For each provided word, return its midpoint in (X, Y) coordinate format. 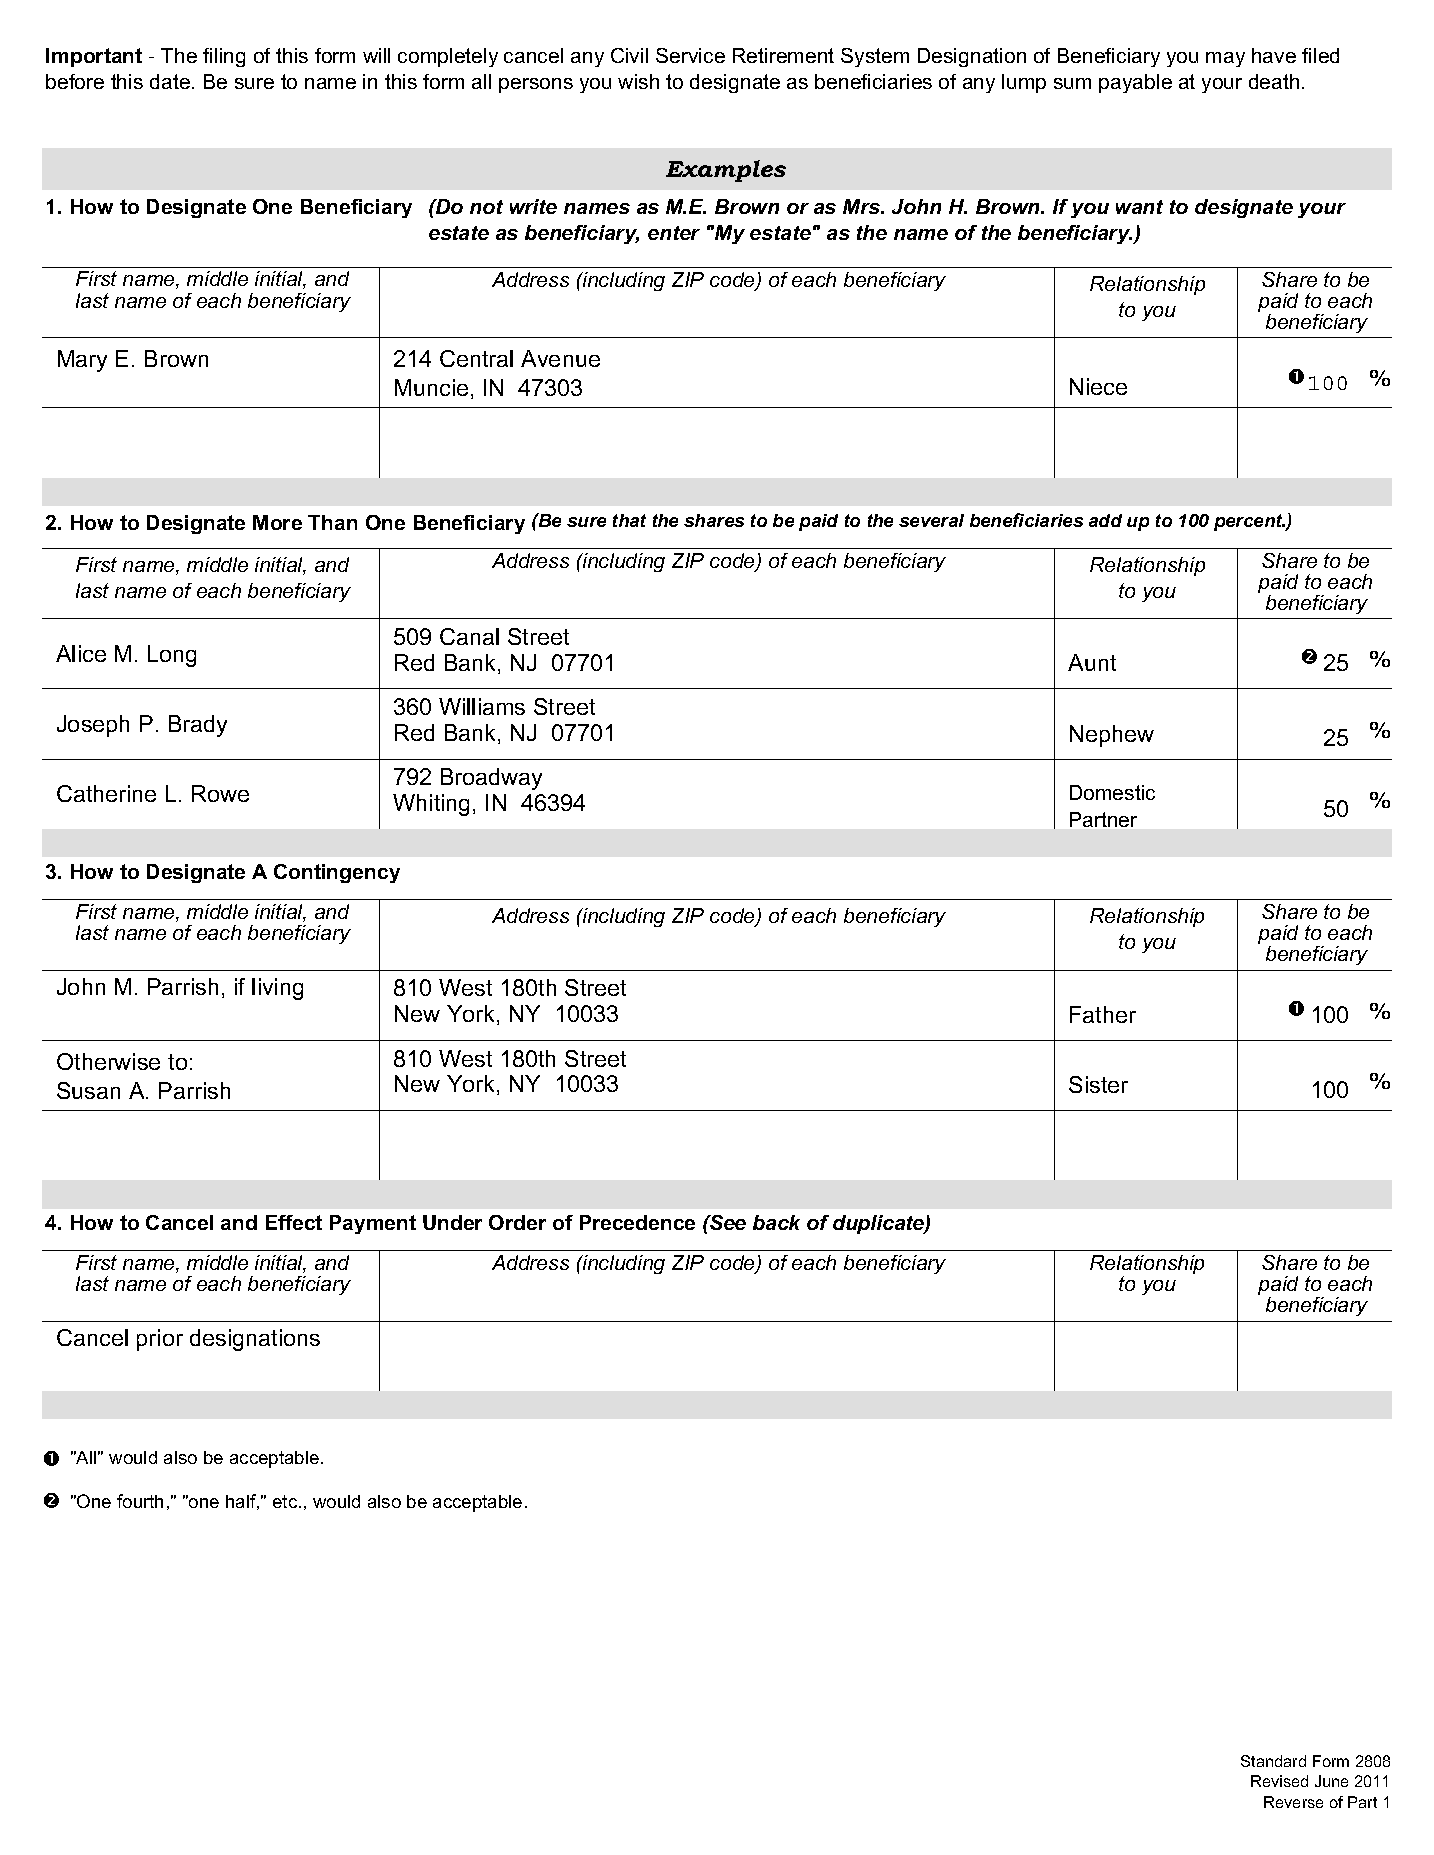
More (277, 522)
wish (638, 81)
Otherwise (108, 1061)
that (629, 520)
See (727, 1222)
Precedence (637, 1222)
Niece (1098, 386)
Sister (1098, 1084)
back (776, 1222)
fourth (140, 1501)
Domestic (1112, 792)
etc (286, 1501)
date (170, 81)
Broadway (491, 779)
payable (1135, 83)
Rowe (220, 793)
